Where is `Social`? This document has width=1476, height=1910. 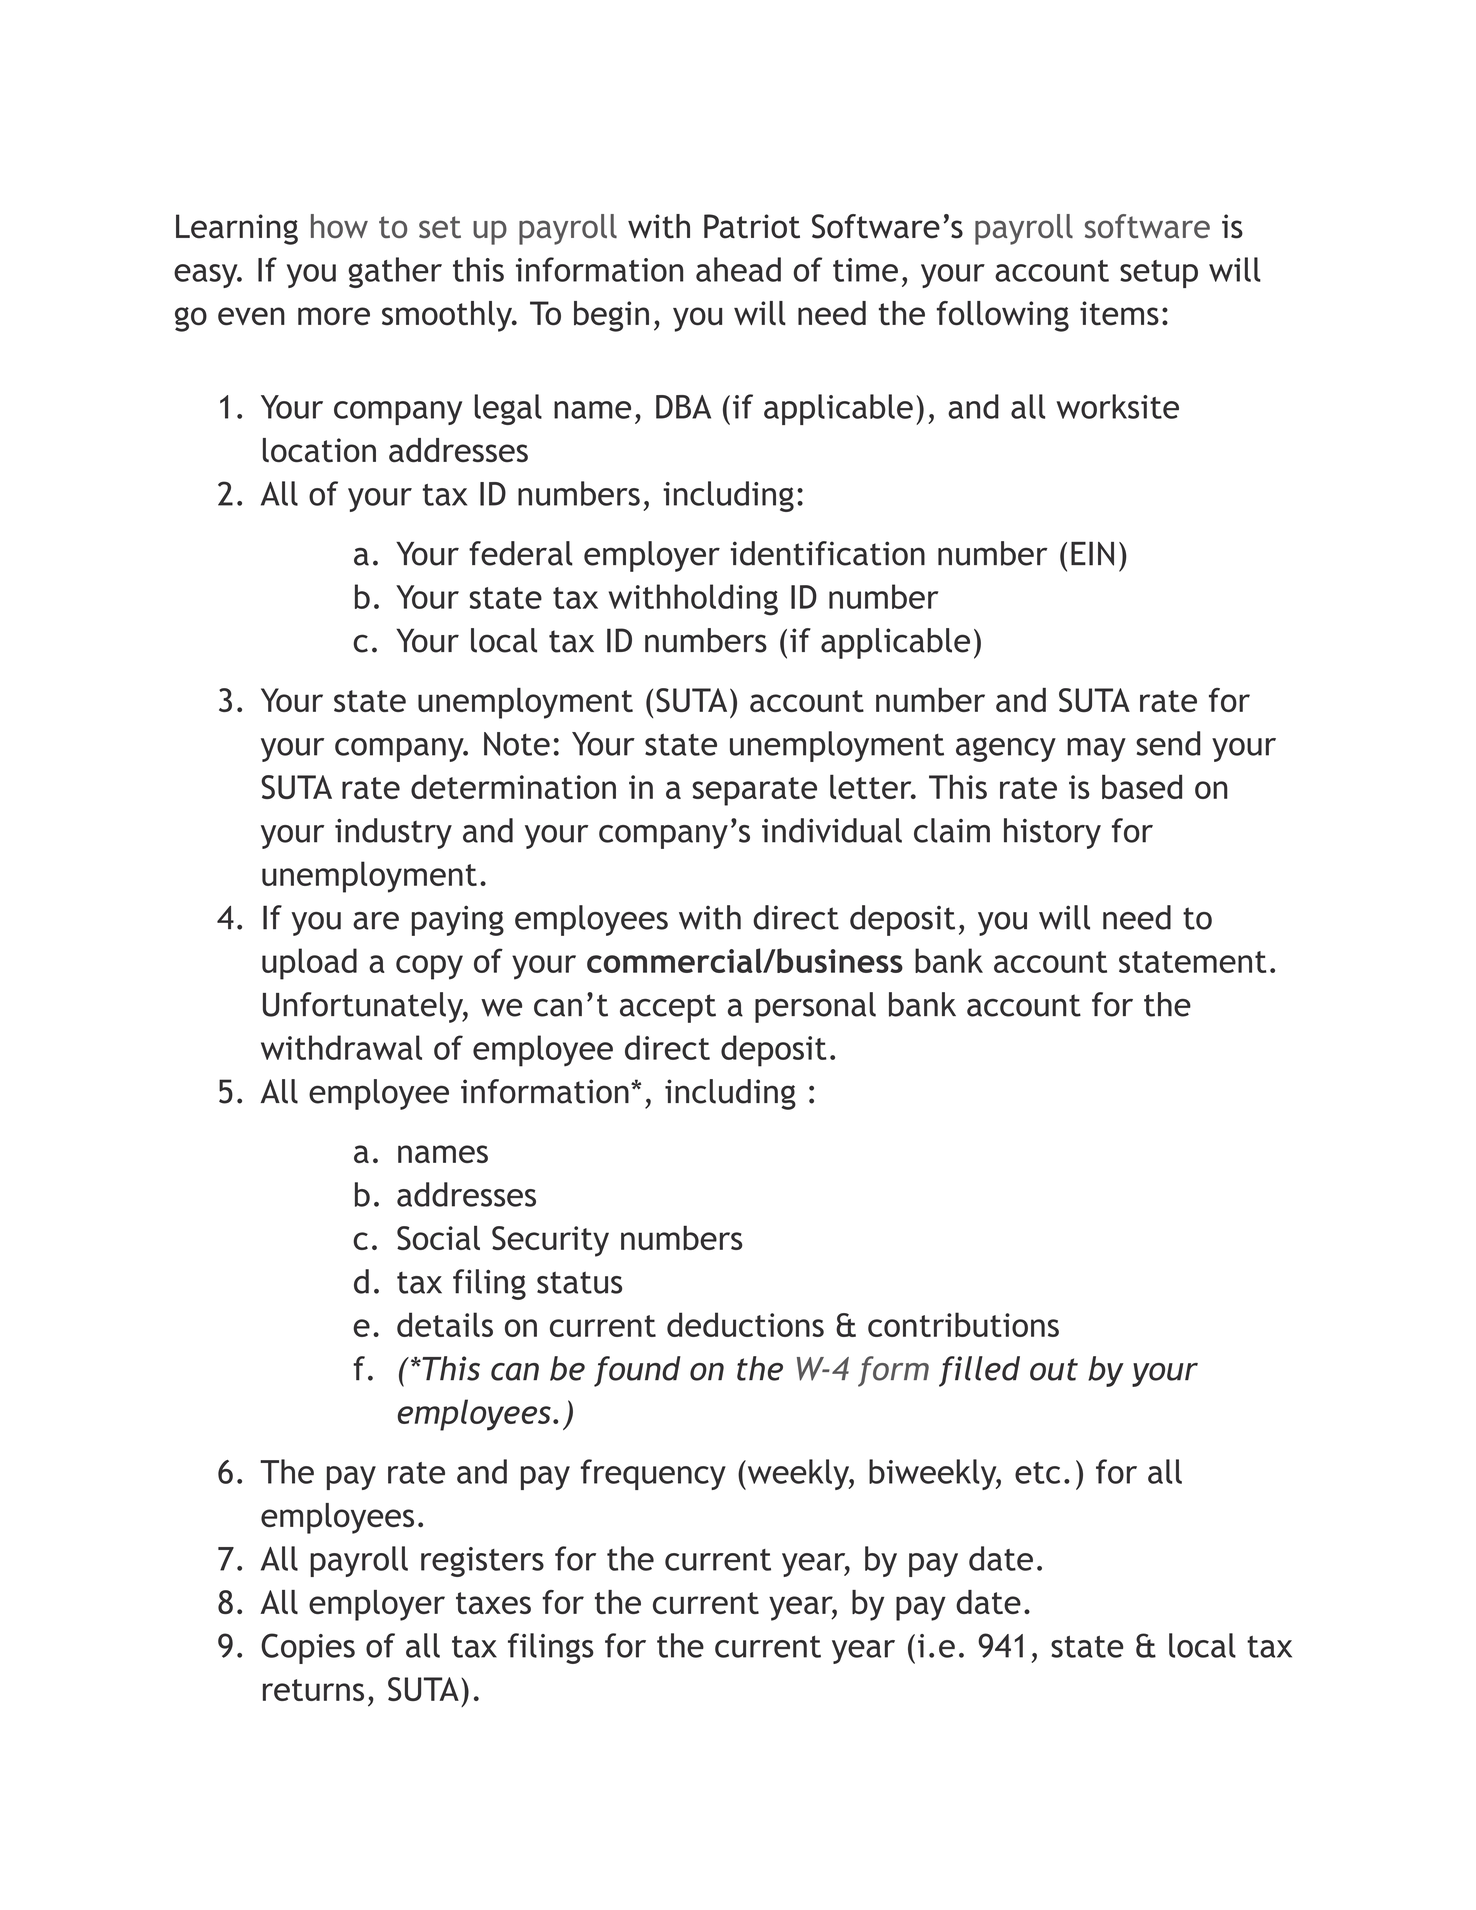
Social is located at coordinates (438, 1237).
